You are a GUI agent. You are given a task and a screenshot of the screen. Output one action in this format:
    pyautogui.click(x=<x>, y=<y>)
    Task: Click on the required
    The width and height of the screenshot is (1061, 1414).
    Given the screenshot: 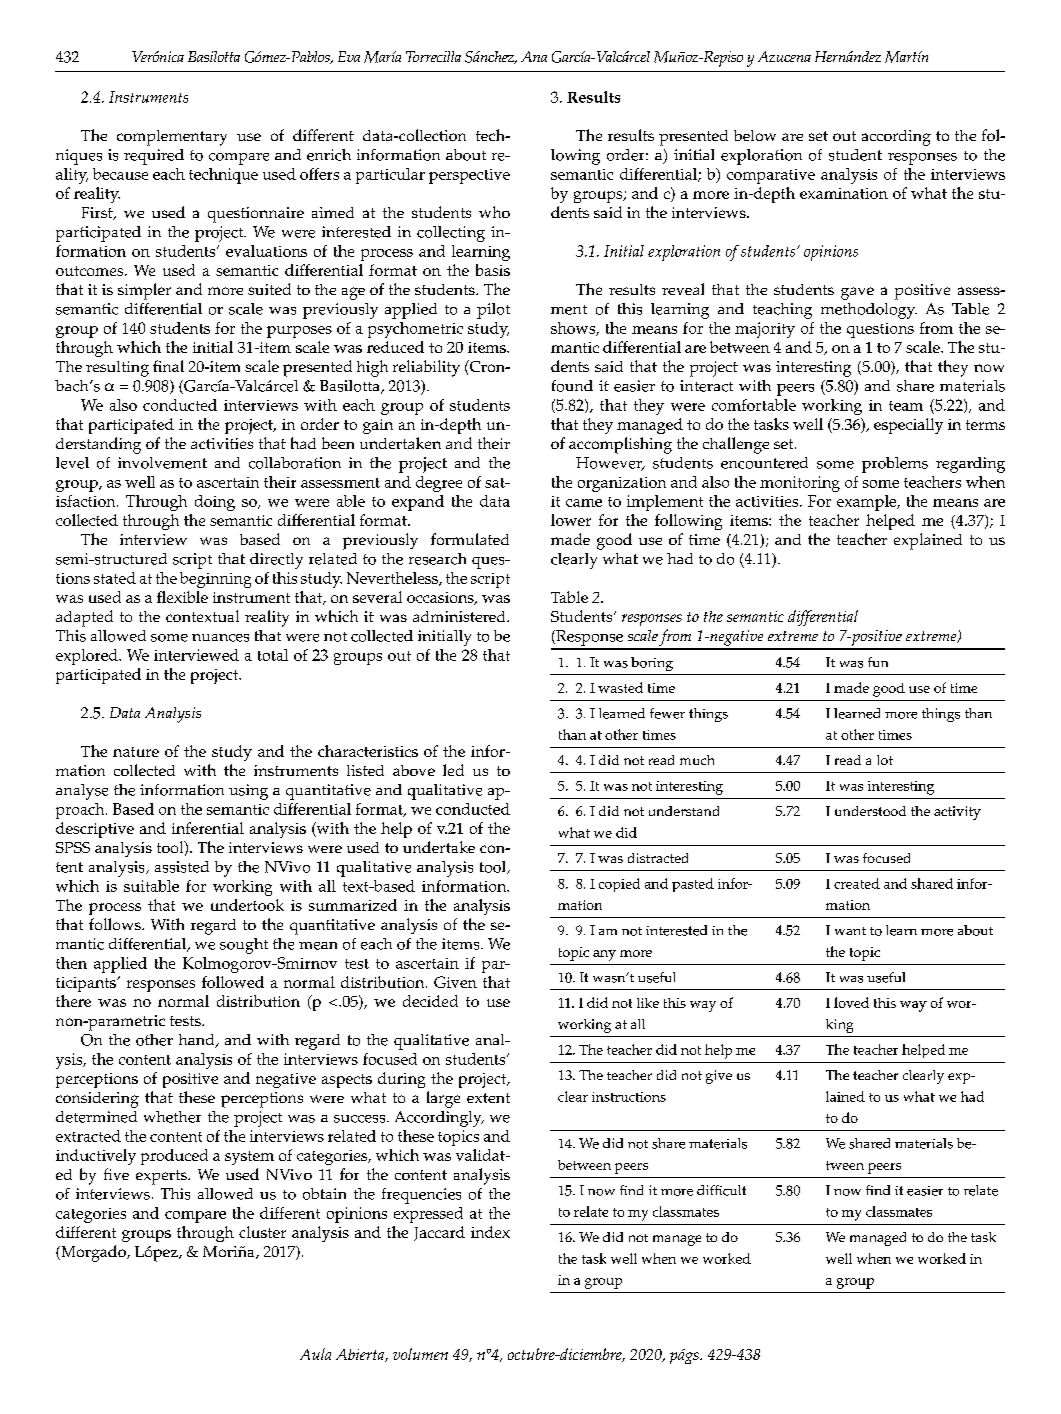 What is the action you would take?
    pyautogui.click(x=154, y=157)
